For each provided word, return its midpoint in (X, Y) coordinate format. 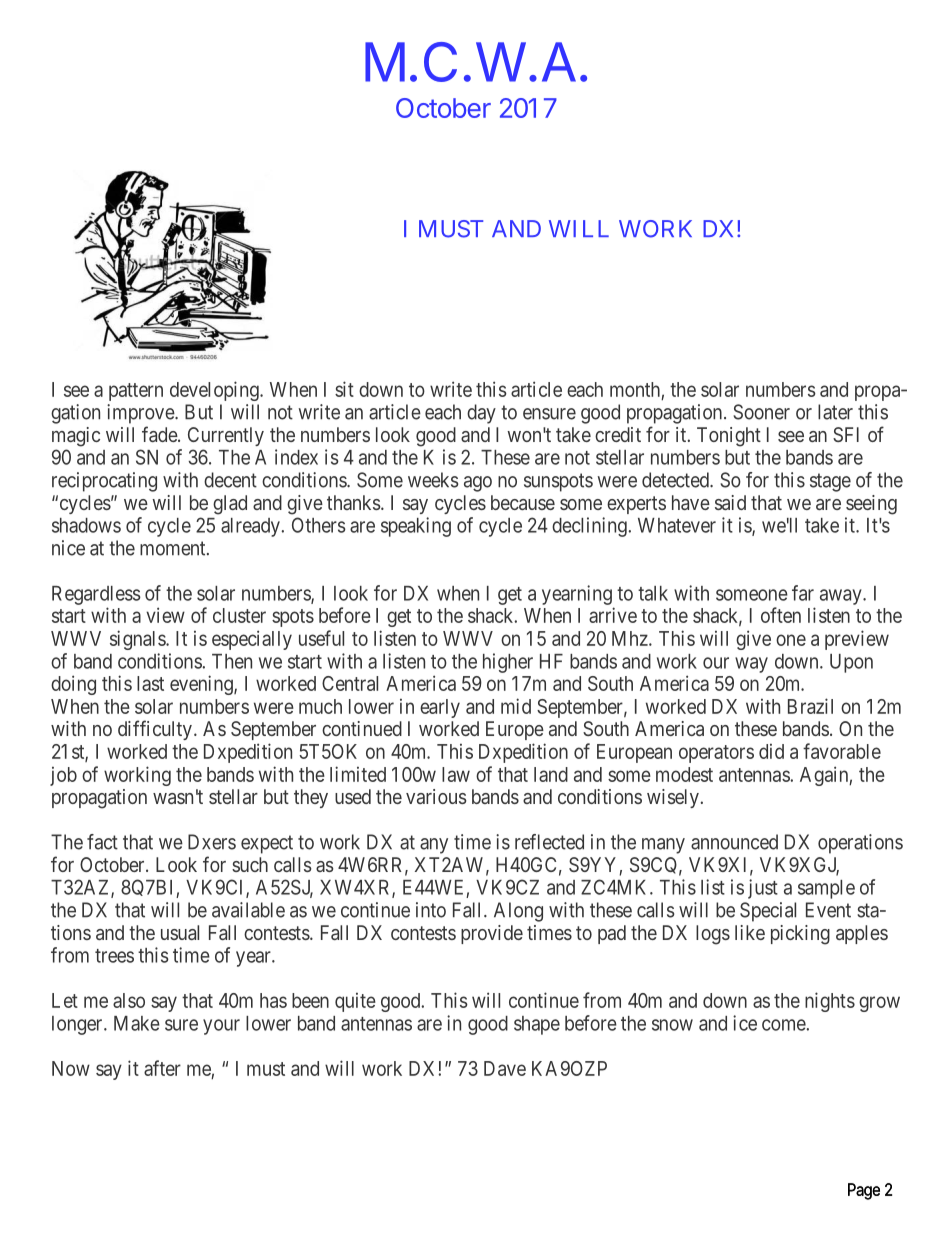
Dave (505, 1068)
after (162, 1068)
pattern (136, 392)
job (63, 776)
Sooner (761, 412)
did (771, 751)
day (481, 414)
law (456, 774)
